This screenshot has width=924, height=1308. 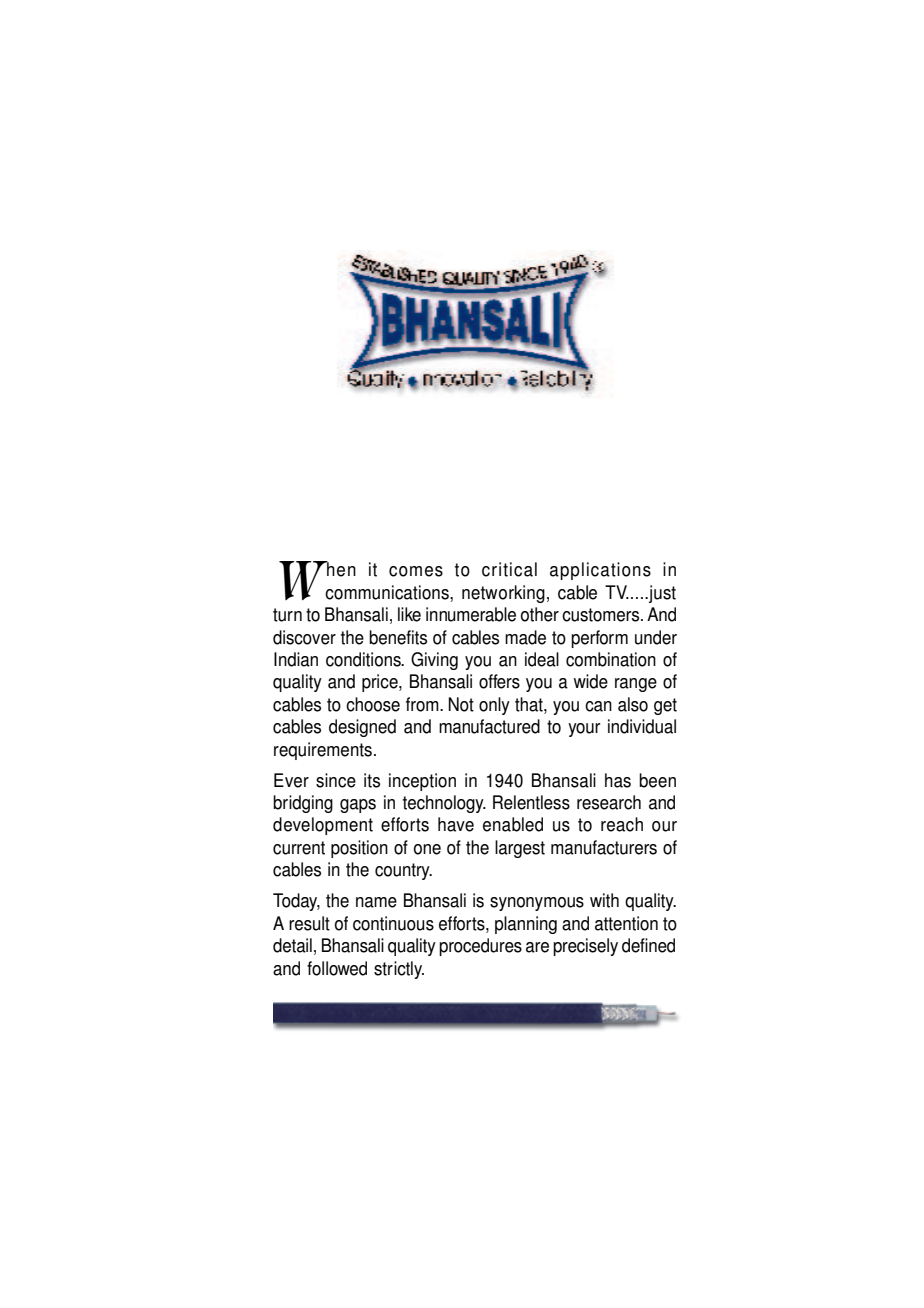 What do you see at coordinates (287, 615) in the screenshot?
I see `turn` at bounding box center [287, 615].
